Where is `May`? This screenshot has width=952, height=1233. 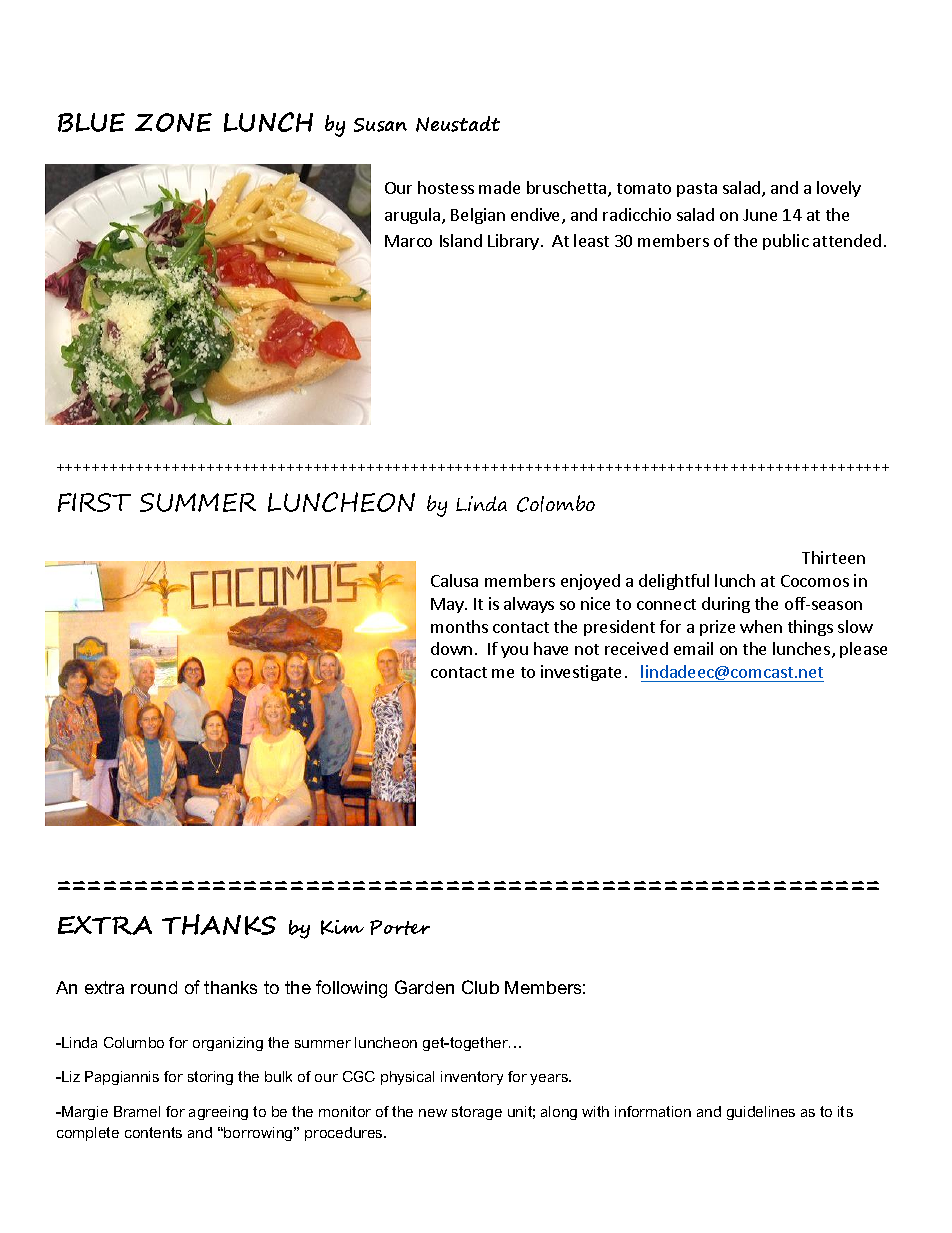
May is located at coordinates (448, 605).
